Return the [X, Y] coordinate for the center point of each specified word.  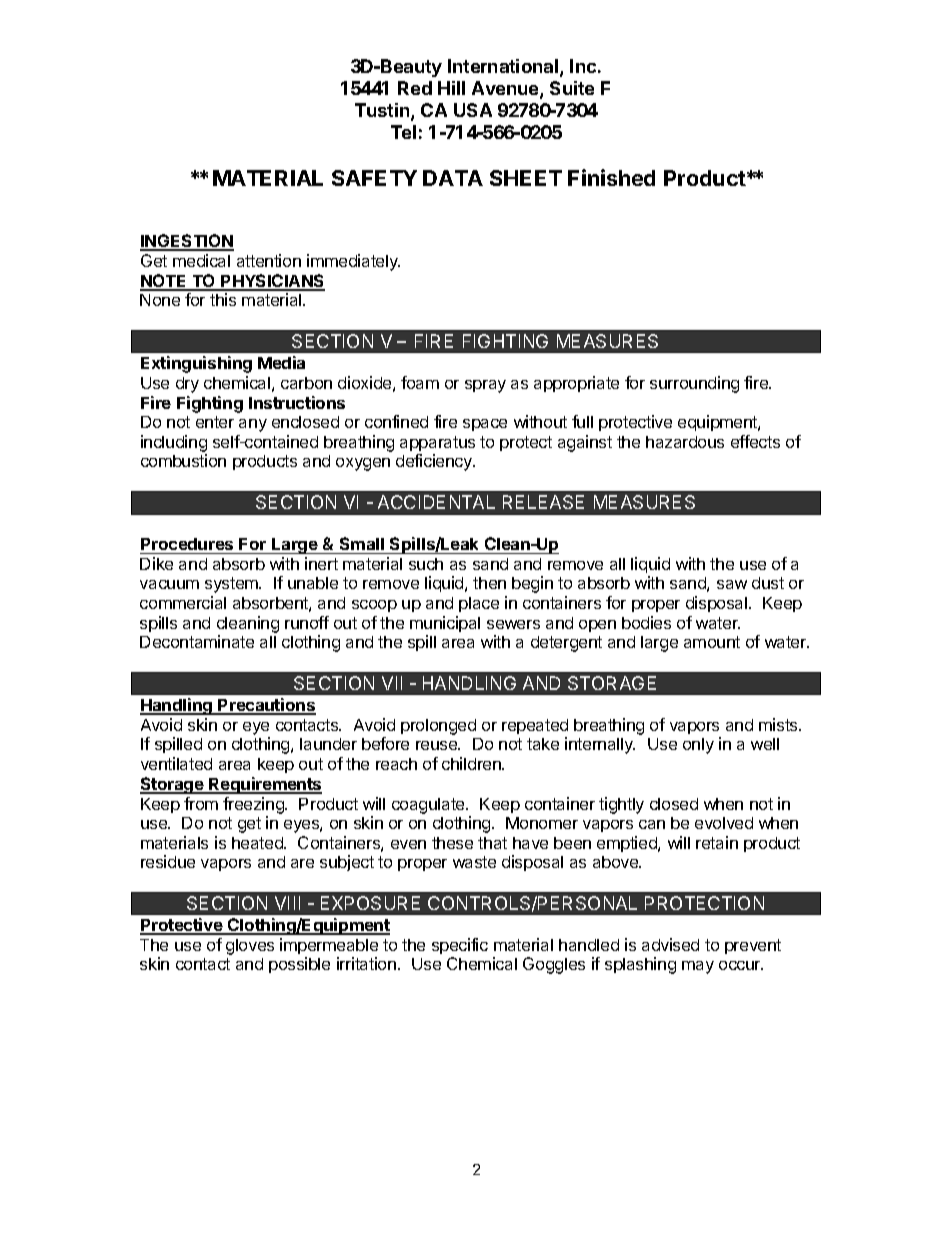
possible [299, 965]
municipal [445, 624]
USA [473, 110]
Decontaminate [197, 641]
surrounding [694, 384]
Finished [611, 177]
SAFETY [374, 178]
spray [485, 386]
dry [187, 385]
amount [712, 642]
